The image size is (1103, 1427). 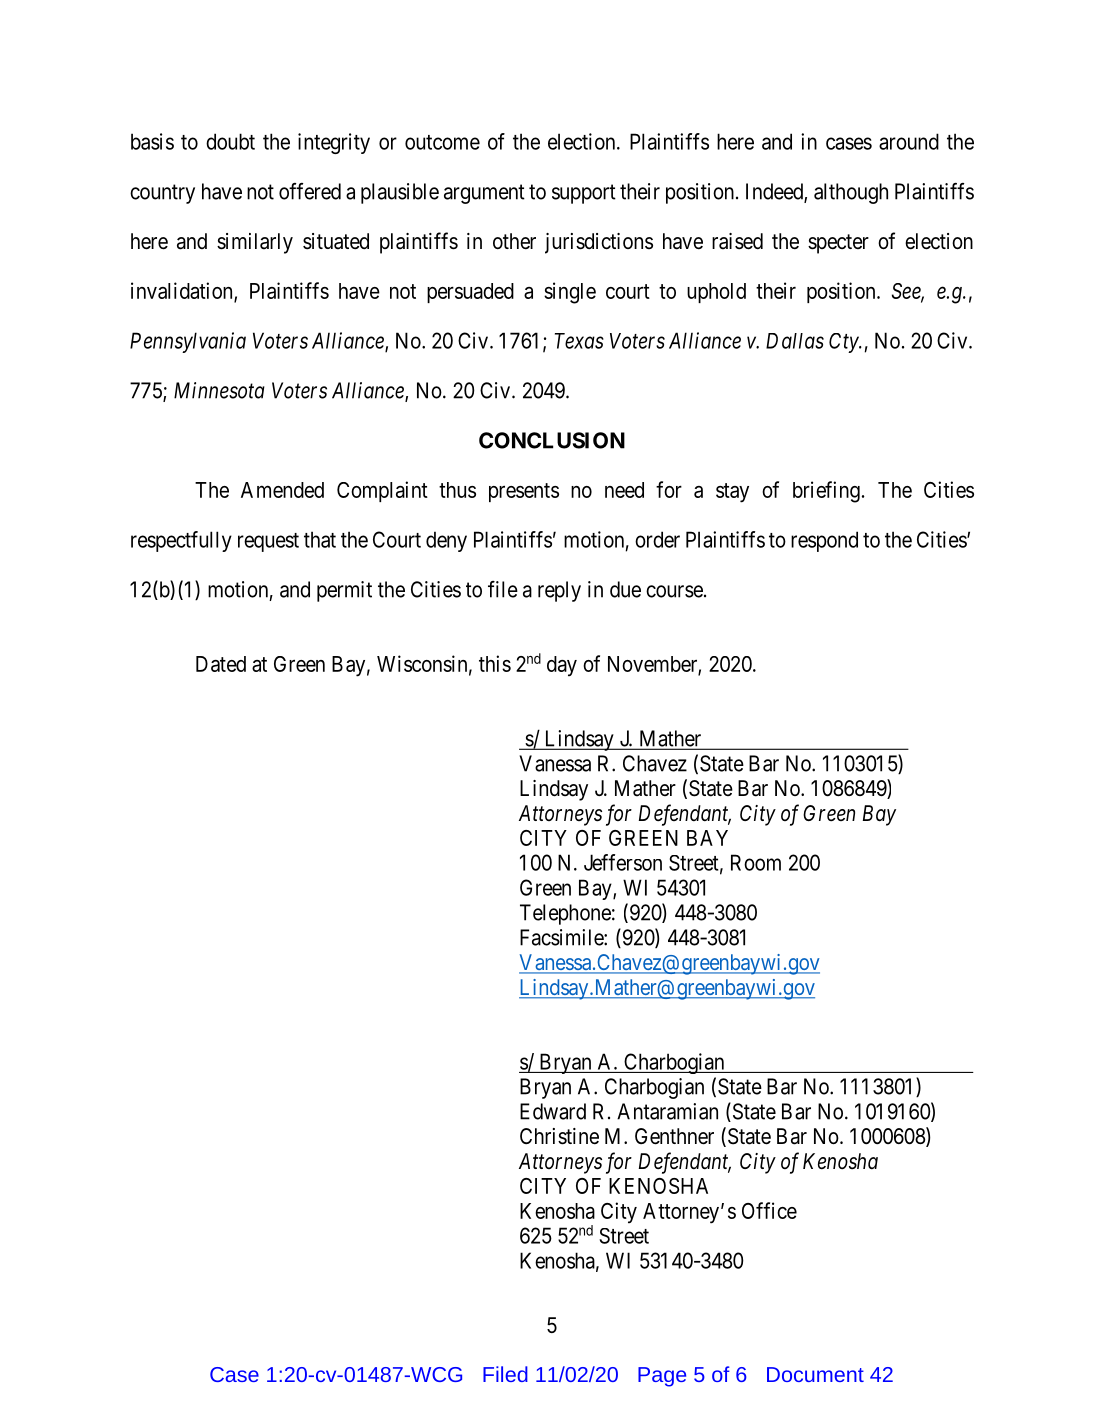 I want to click on Facsimile, so click(x=562, y=937).
